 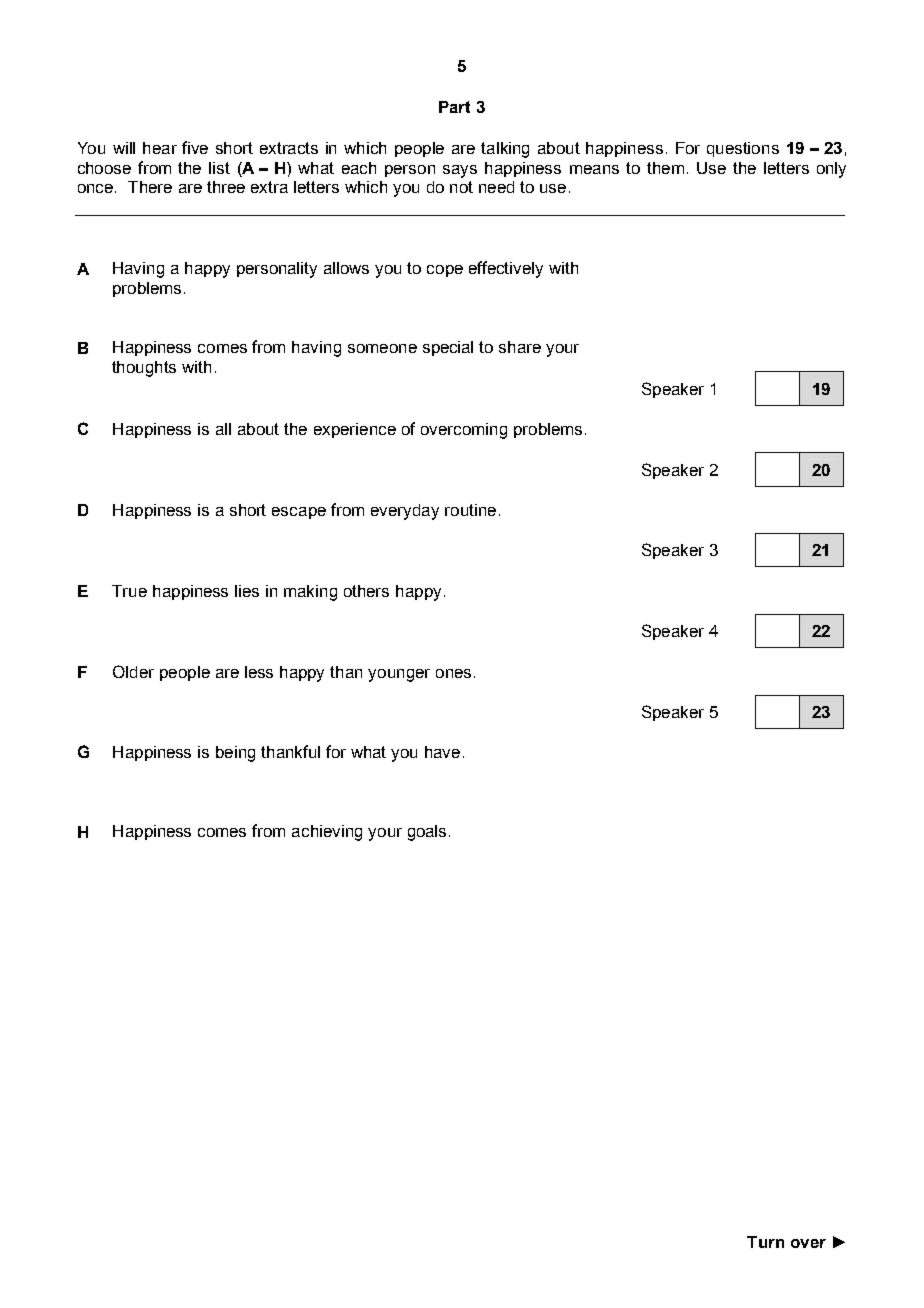 What do you see at coordinates (442, 752) in the screenshot?
I see `have` at bounding box center [442, 752].
